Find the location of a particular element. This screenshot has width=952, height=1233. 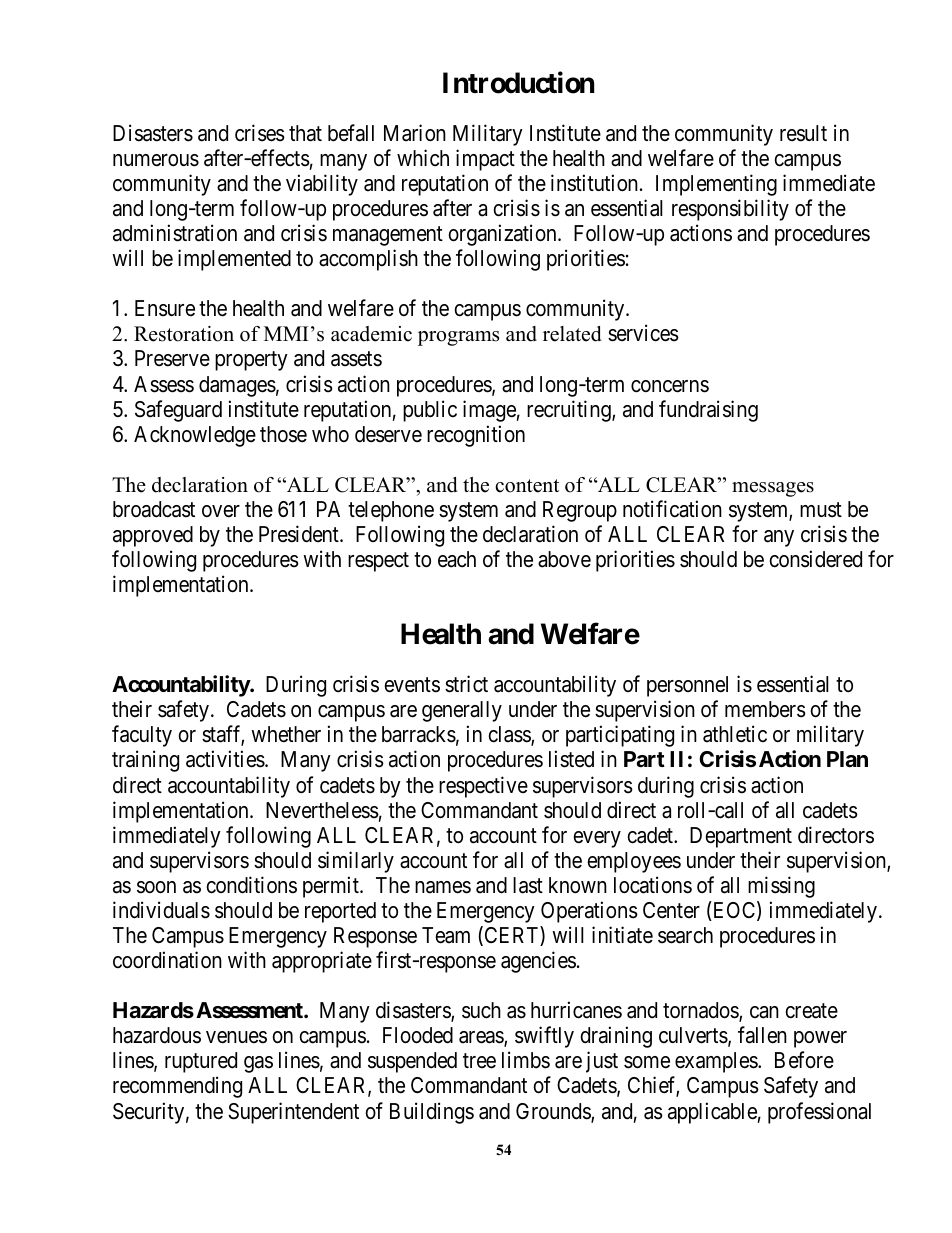

ruptured is located at coordinates (201, 1062).
